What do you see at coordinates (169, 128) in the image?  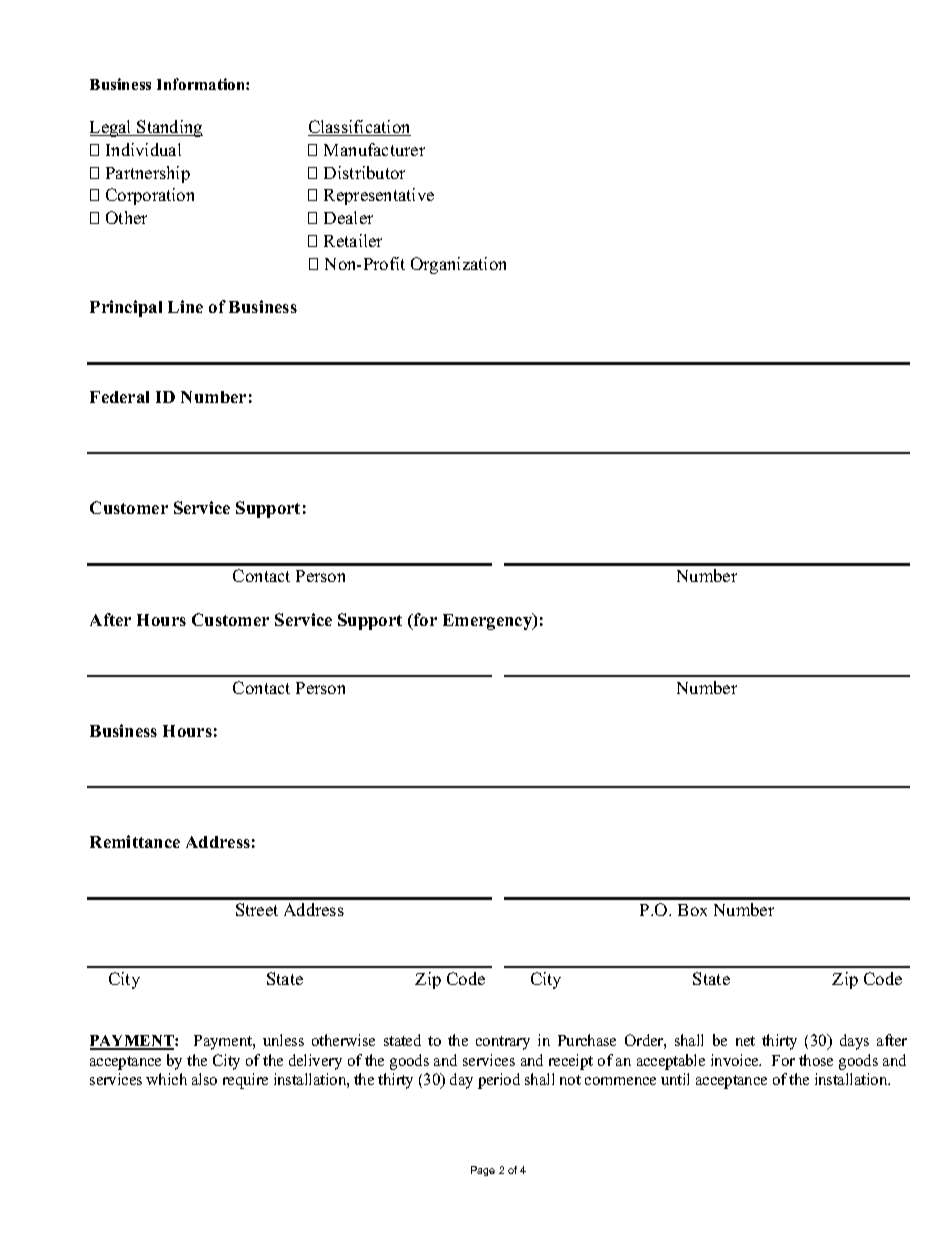 I see `Standing` at bounding box center [169, 128].
